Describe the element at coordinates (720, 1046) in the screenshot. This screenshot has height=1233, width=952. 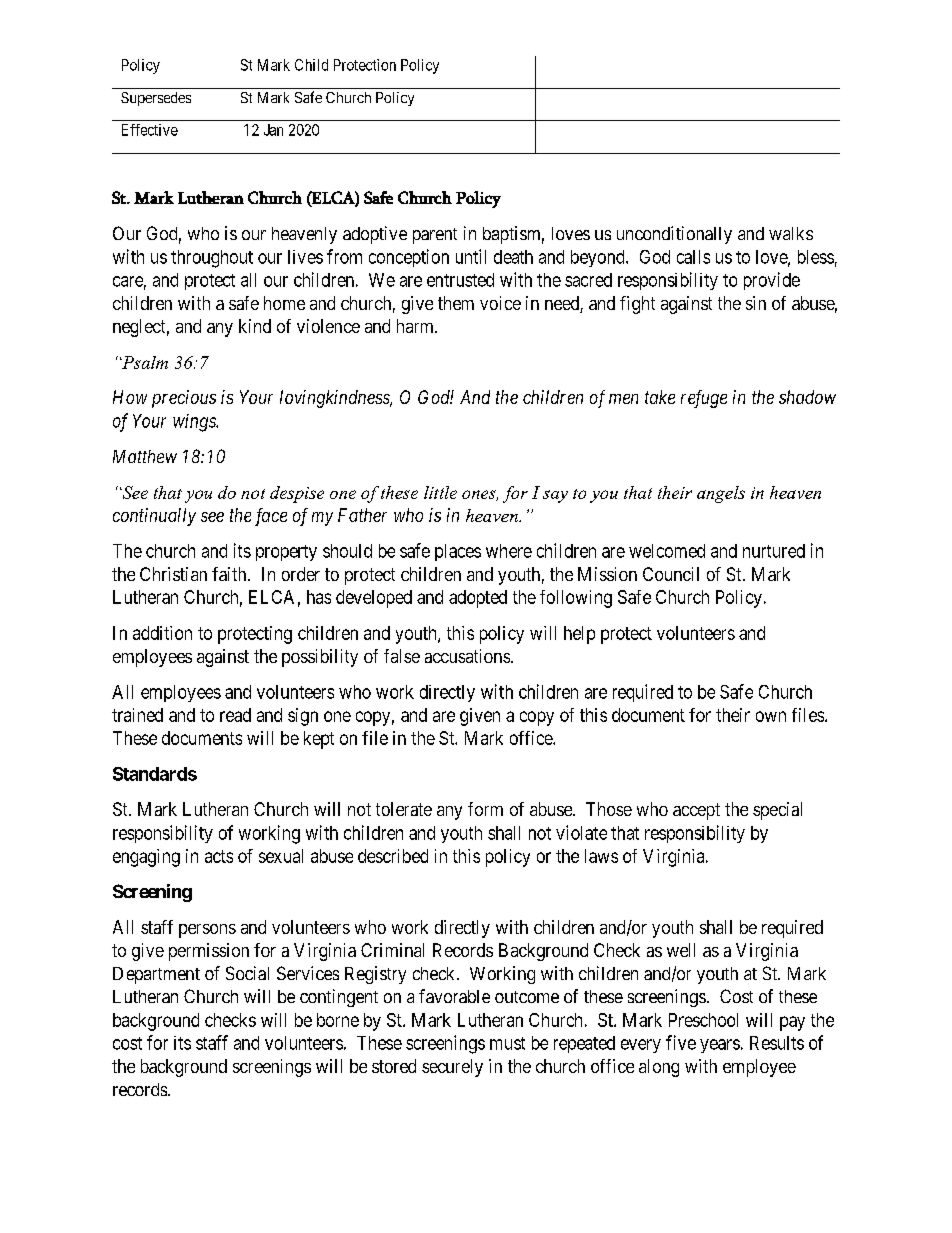
I see `years` at that location.
